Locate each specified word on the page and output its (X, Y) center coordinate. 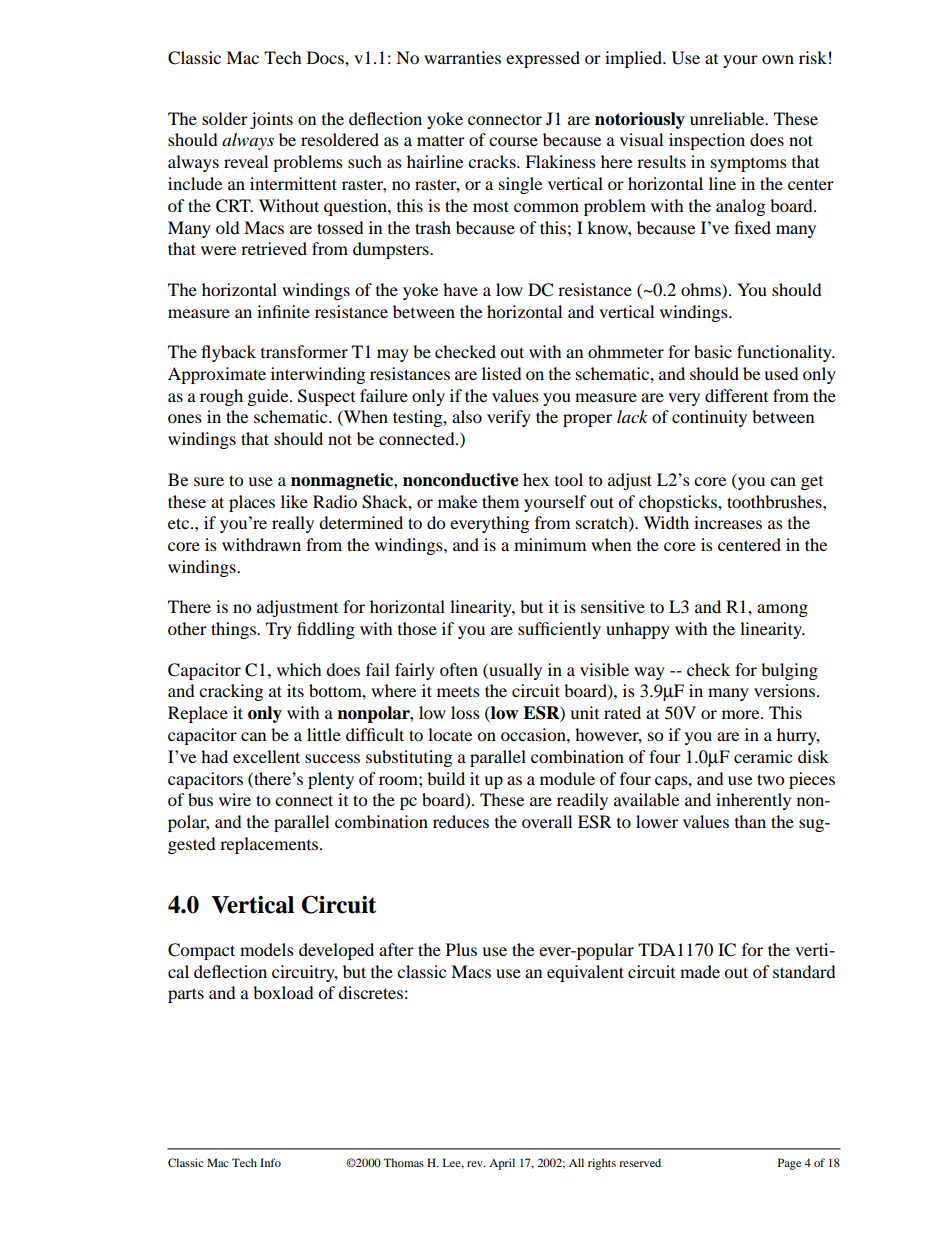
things (234, 630)
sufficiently (559, 630)
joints (271, 120)
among (782, 610)
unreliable (728, 118)
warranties (462, 57)
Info (270, 1162)
